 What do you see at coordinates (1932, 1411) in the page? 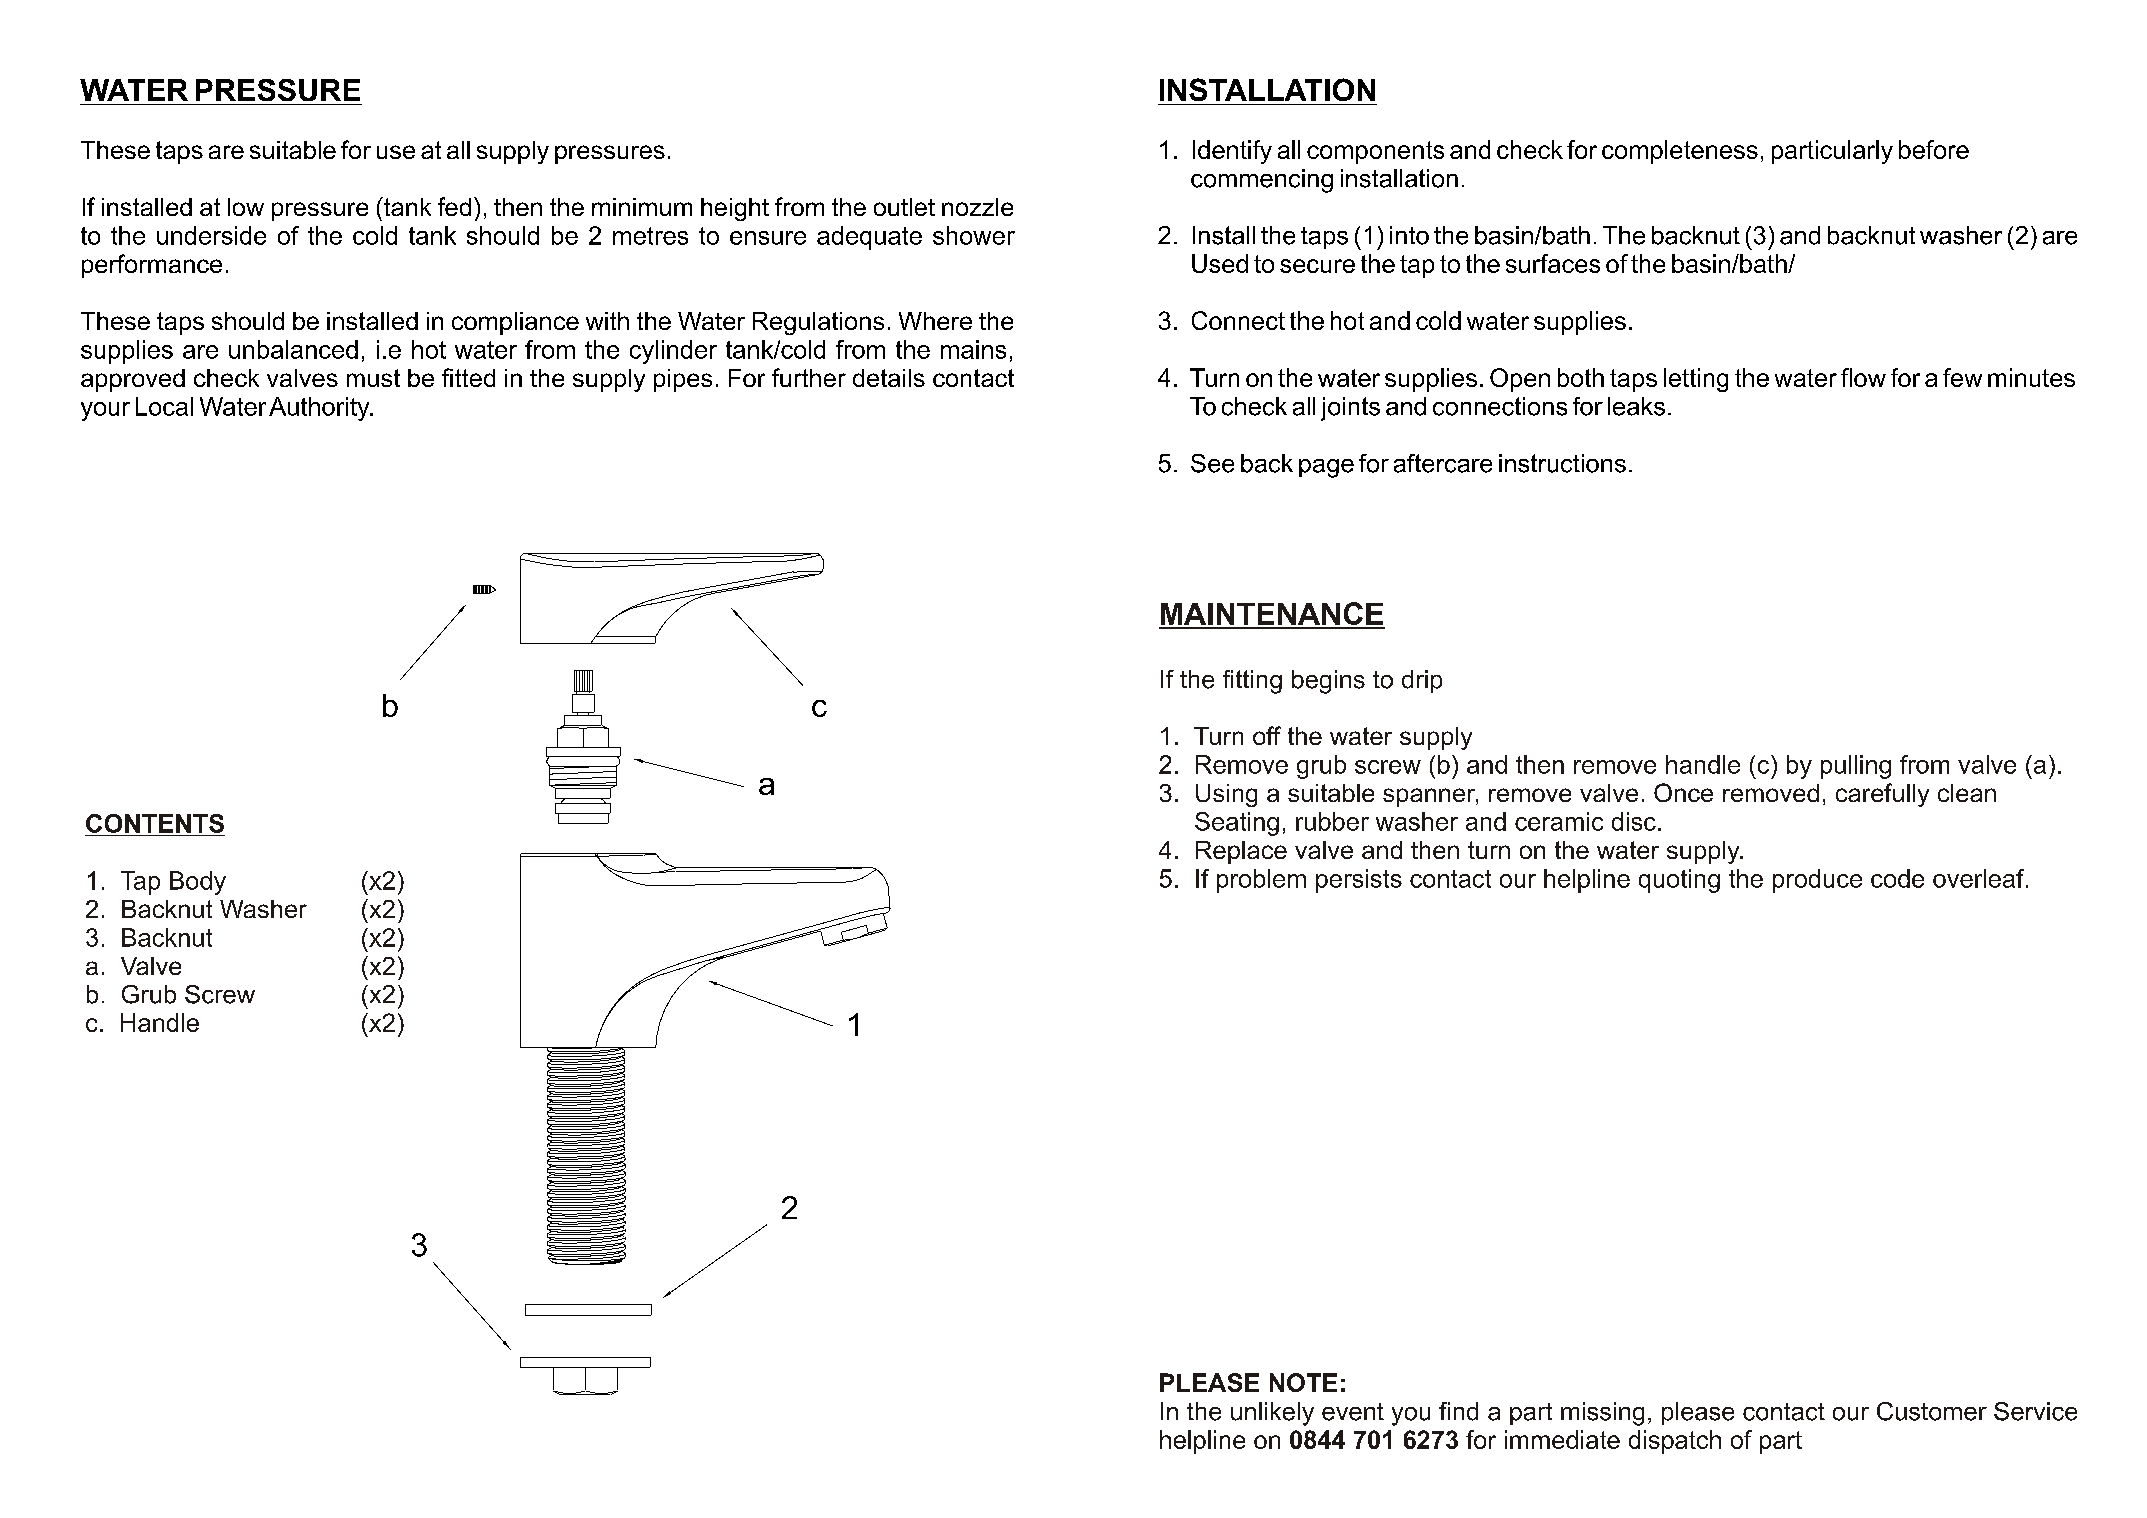
I see `Customer` at bounding box center [1932, 1411].
